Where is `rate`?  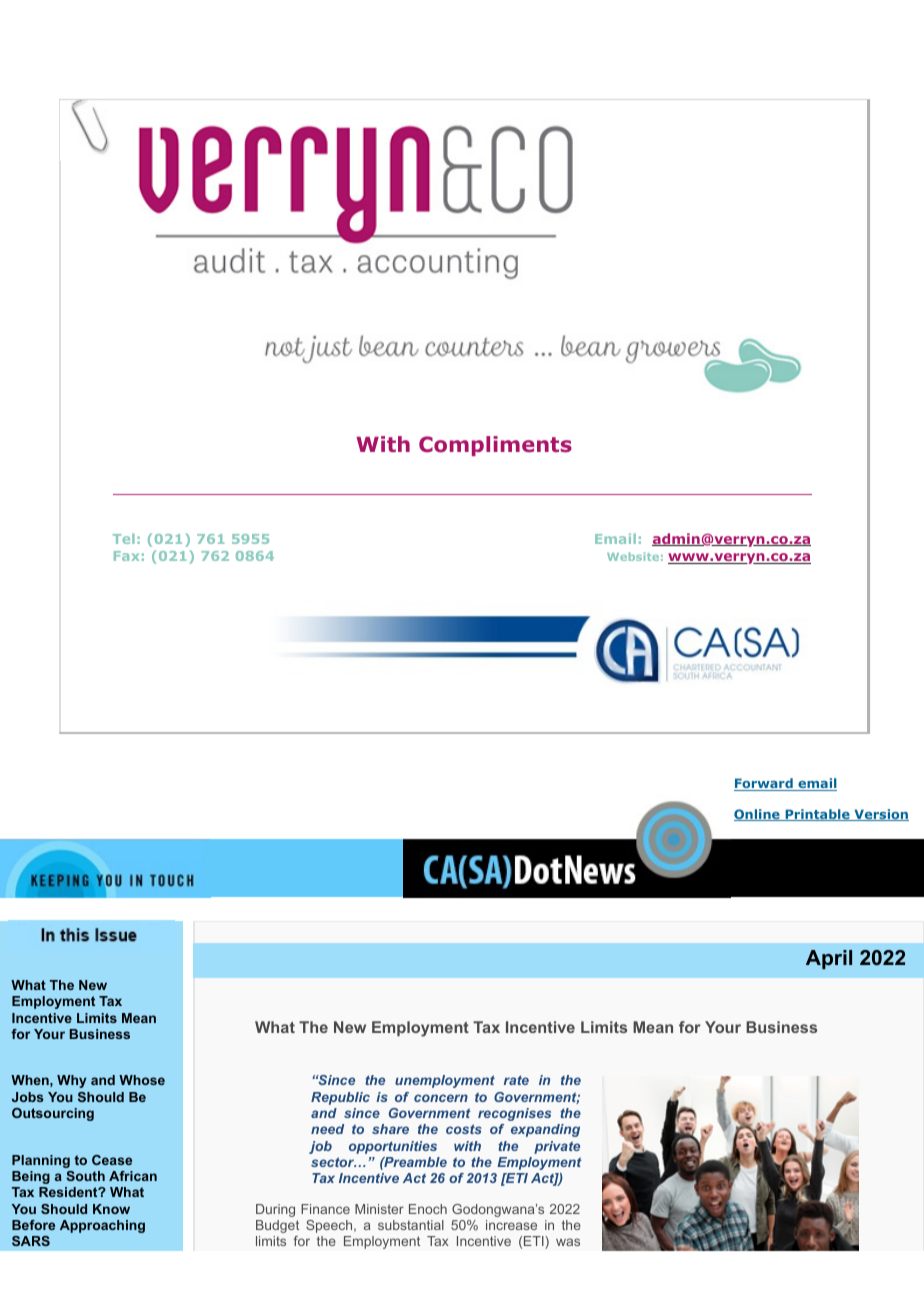
rate is located at coordinates (516, 1080).
